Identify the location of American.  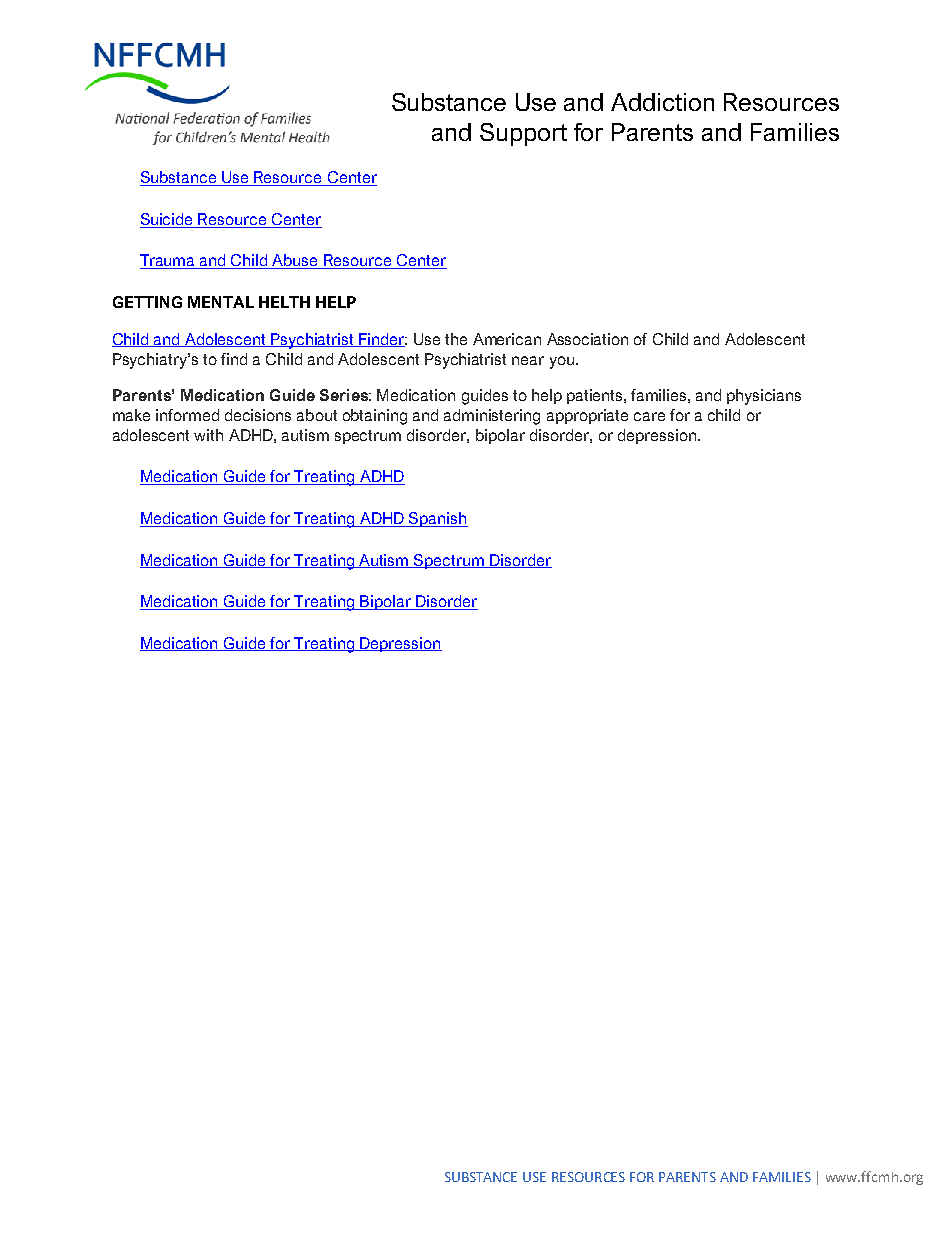
(507, 339).
